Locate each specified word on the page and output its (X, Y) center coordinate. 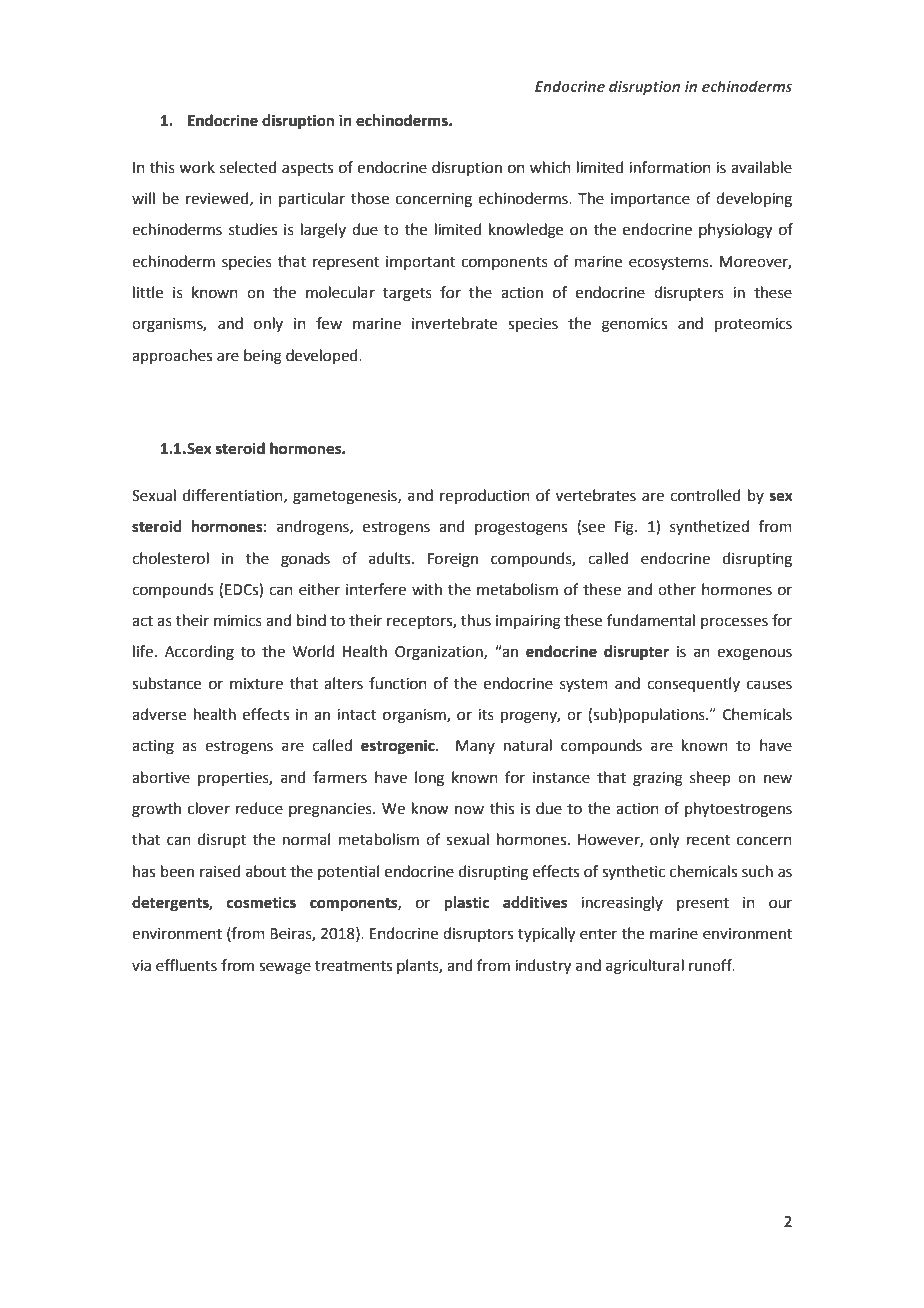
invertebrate (454, 323)
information (670, 167)
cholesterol (170, 558)
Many (475, 747)
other (677, 589)
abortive (161, 777)
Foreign (453, 560)
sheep (710, 778)
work (197, 167)
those (370, 198)
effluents (186, 965)
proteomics (753, 325)
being (263, 357)
